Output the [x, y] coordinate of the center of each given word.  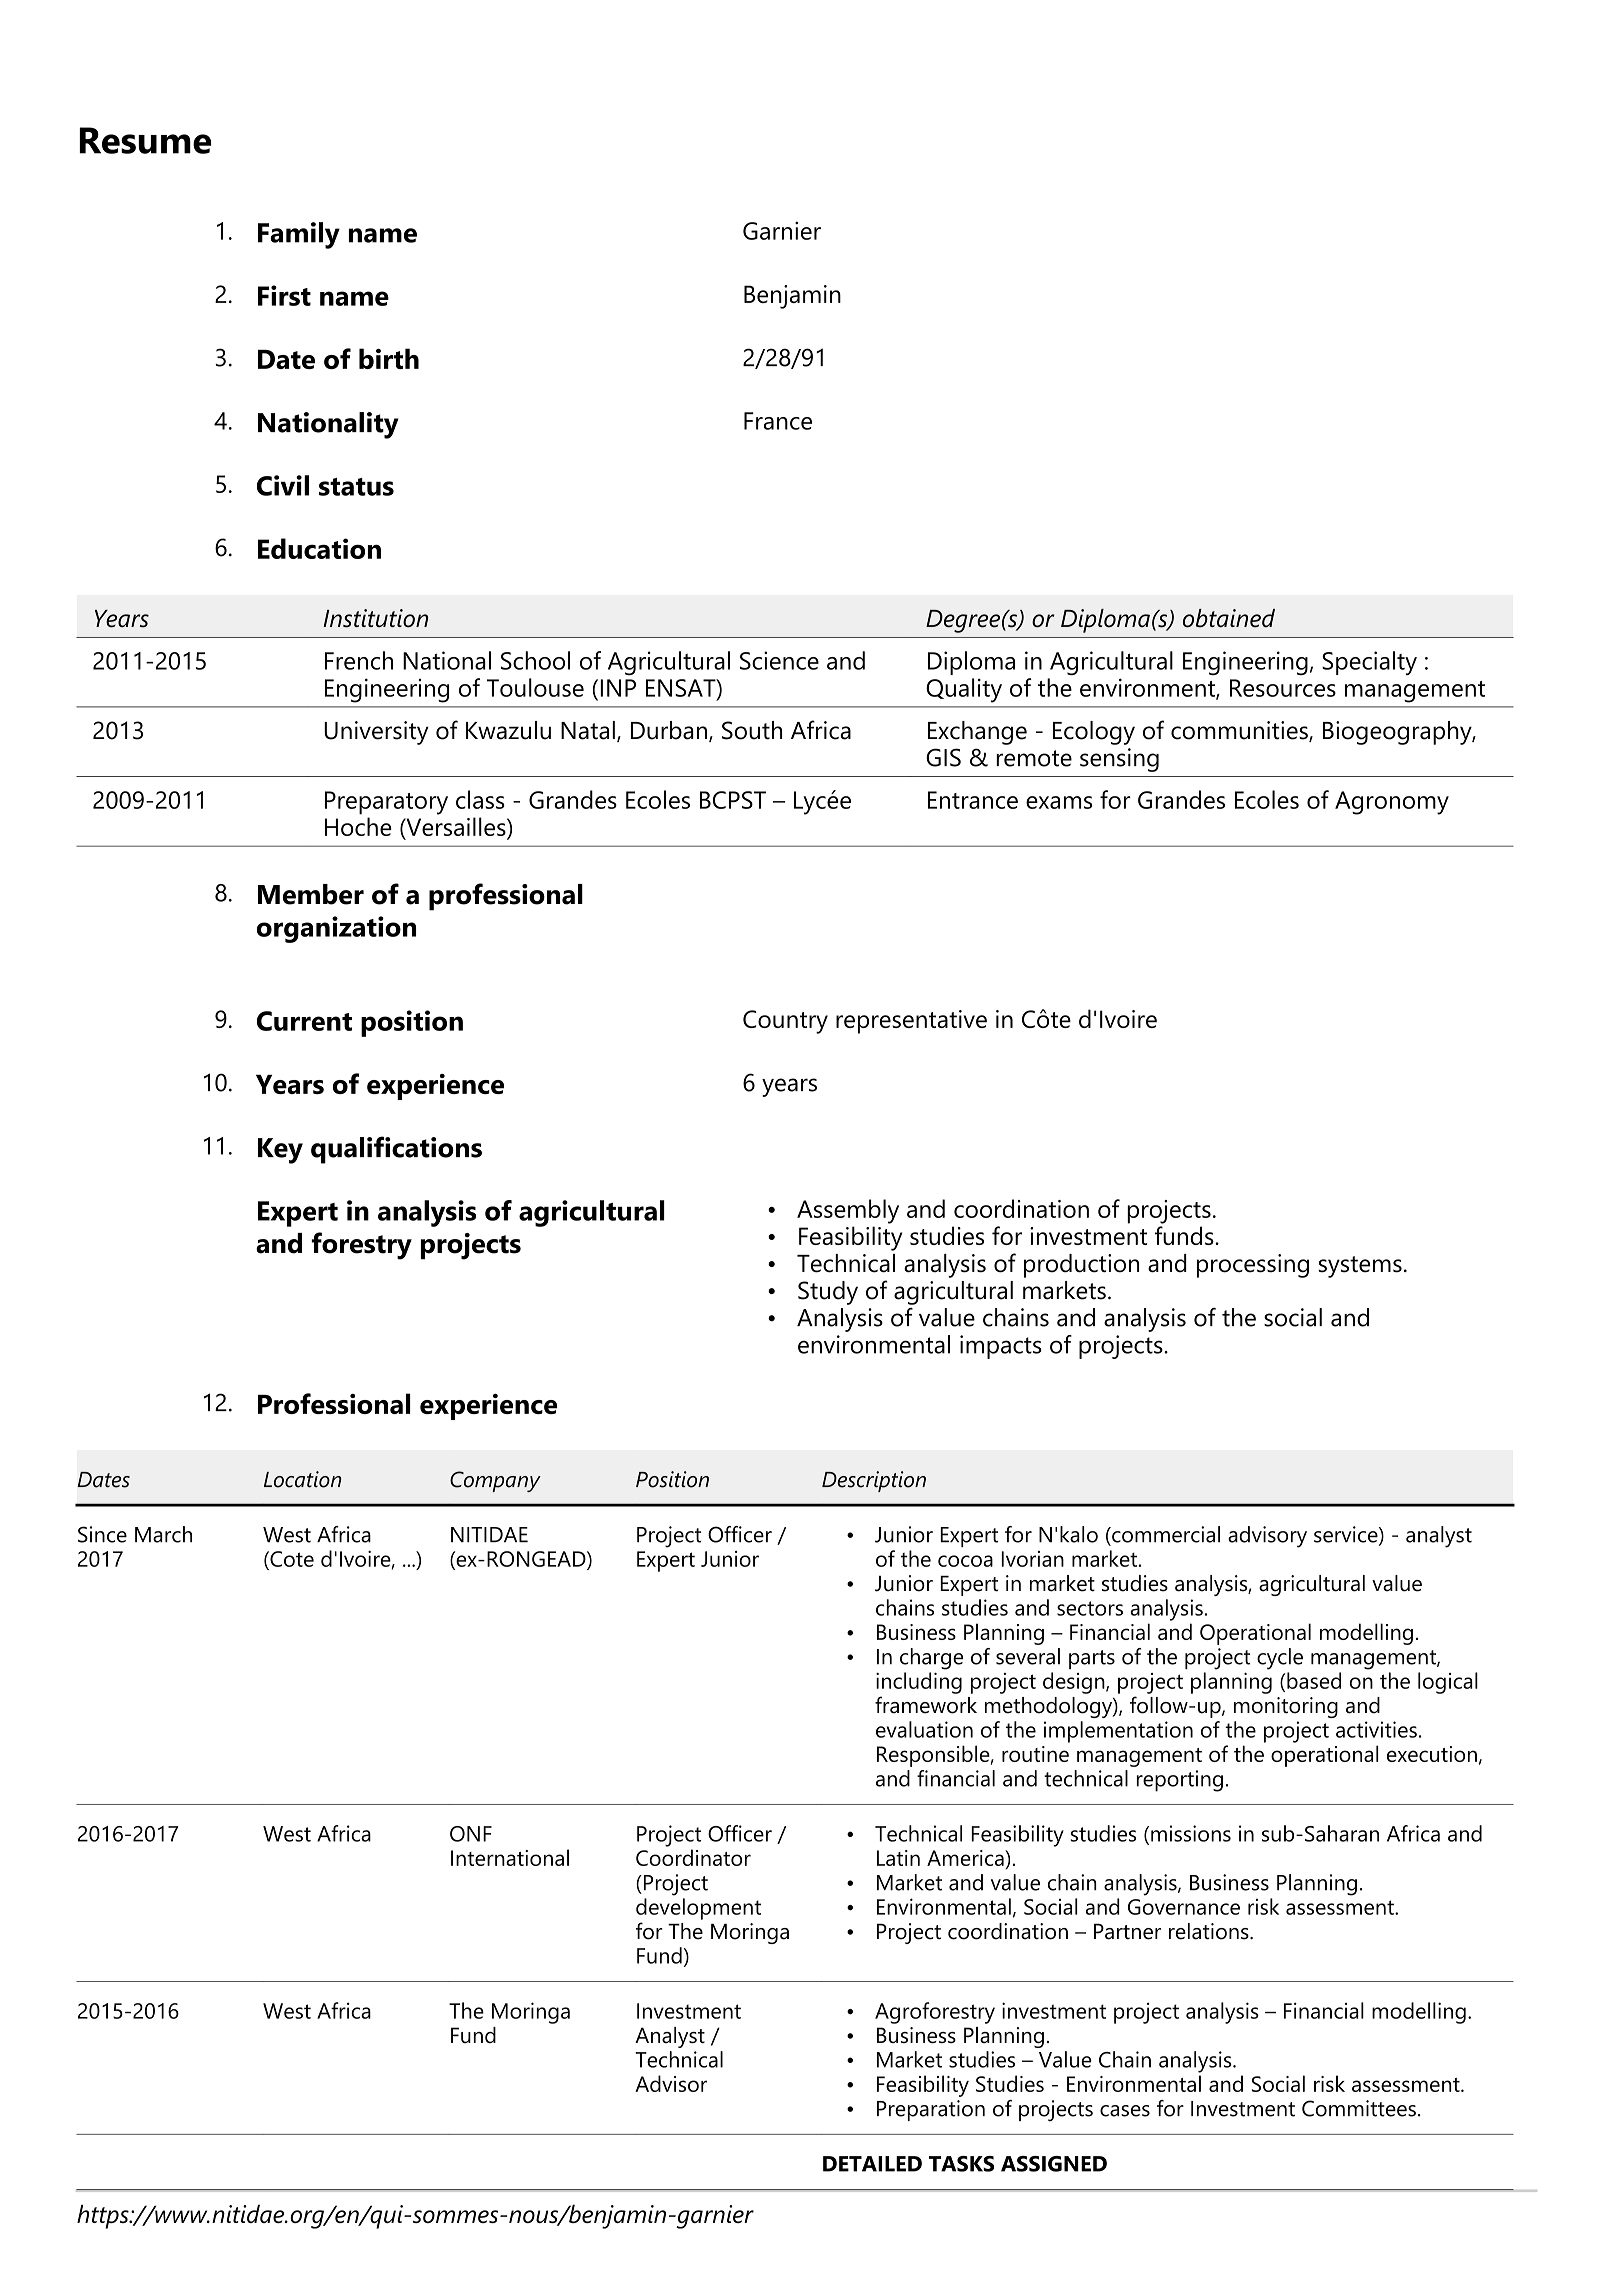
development [698, 1909]
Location [303, 1479]
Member [311, 894]
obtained [1229, 618]
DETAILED [872, 2164]
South [752, 730]
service [1347, 1535]
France [778, 421]
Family [299, 235]
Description [874, 1481]
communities [1240, 731]
